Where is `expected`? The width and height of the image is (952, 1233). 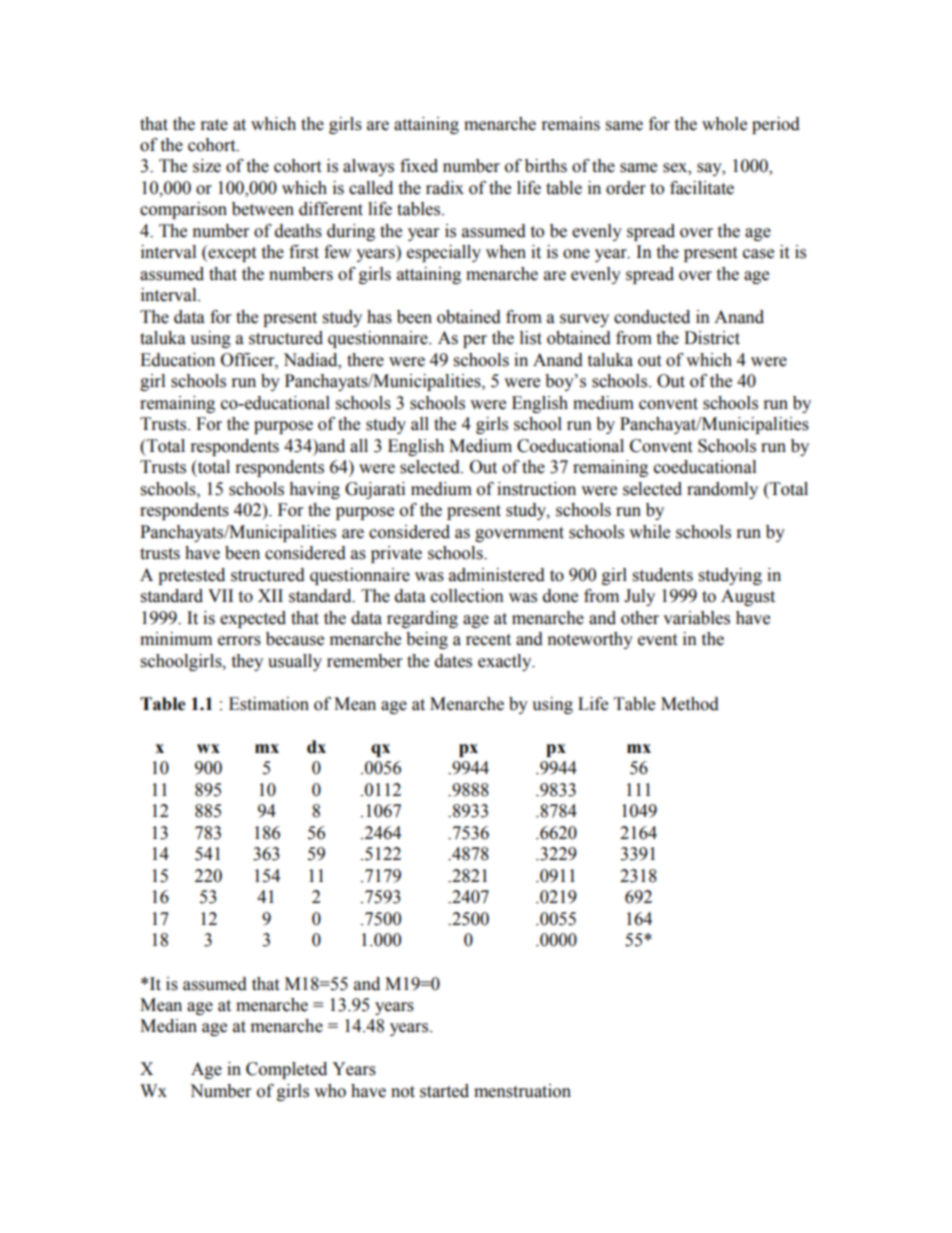 expected is located at coordinates (253, 619).
